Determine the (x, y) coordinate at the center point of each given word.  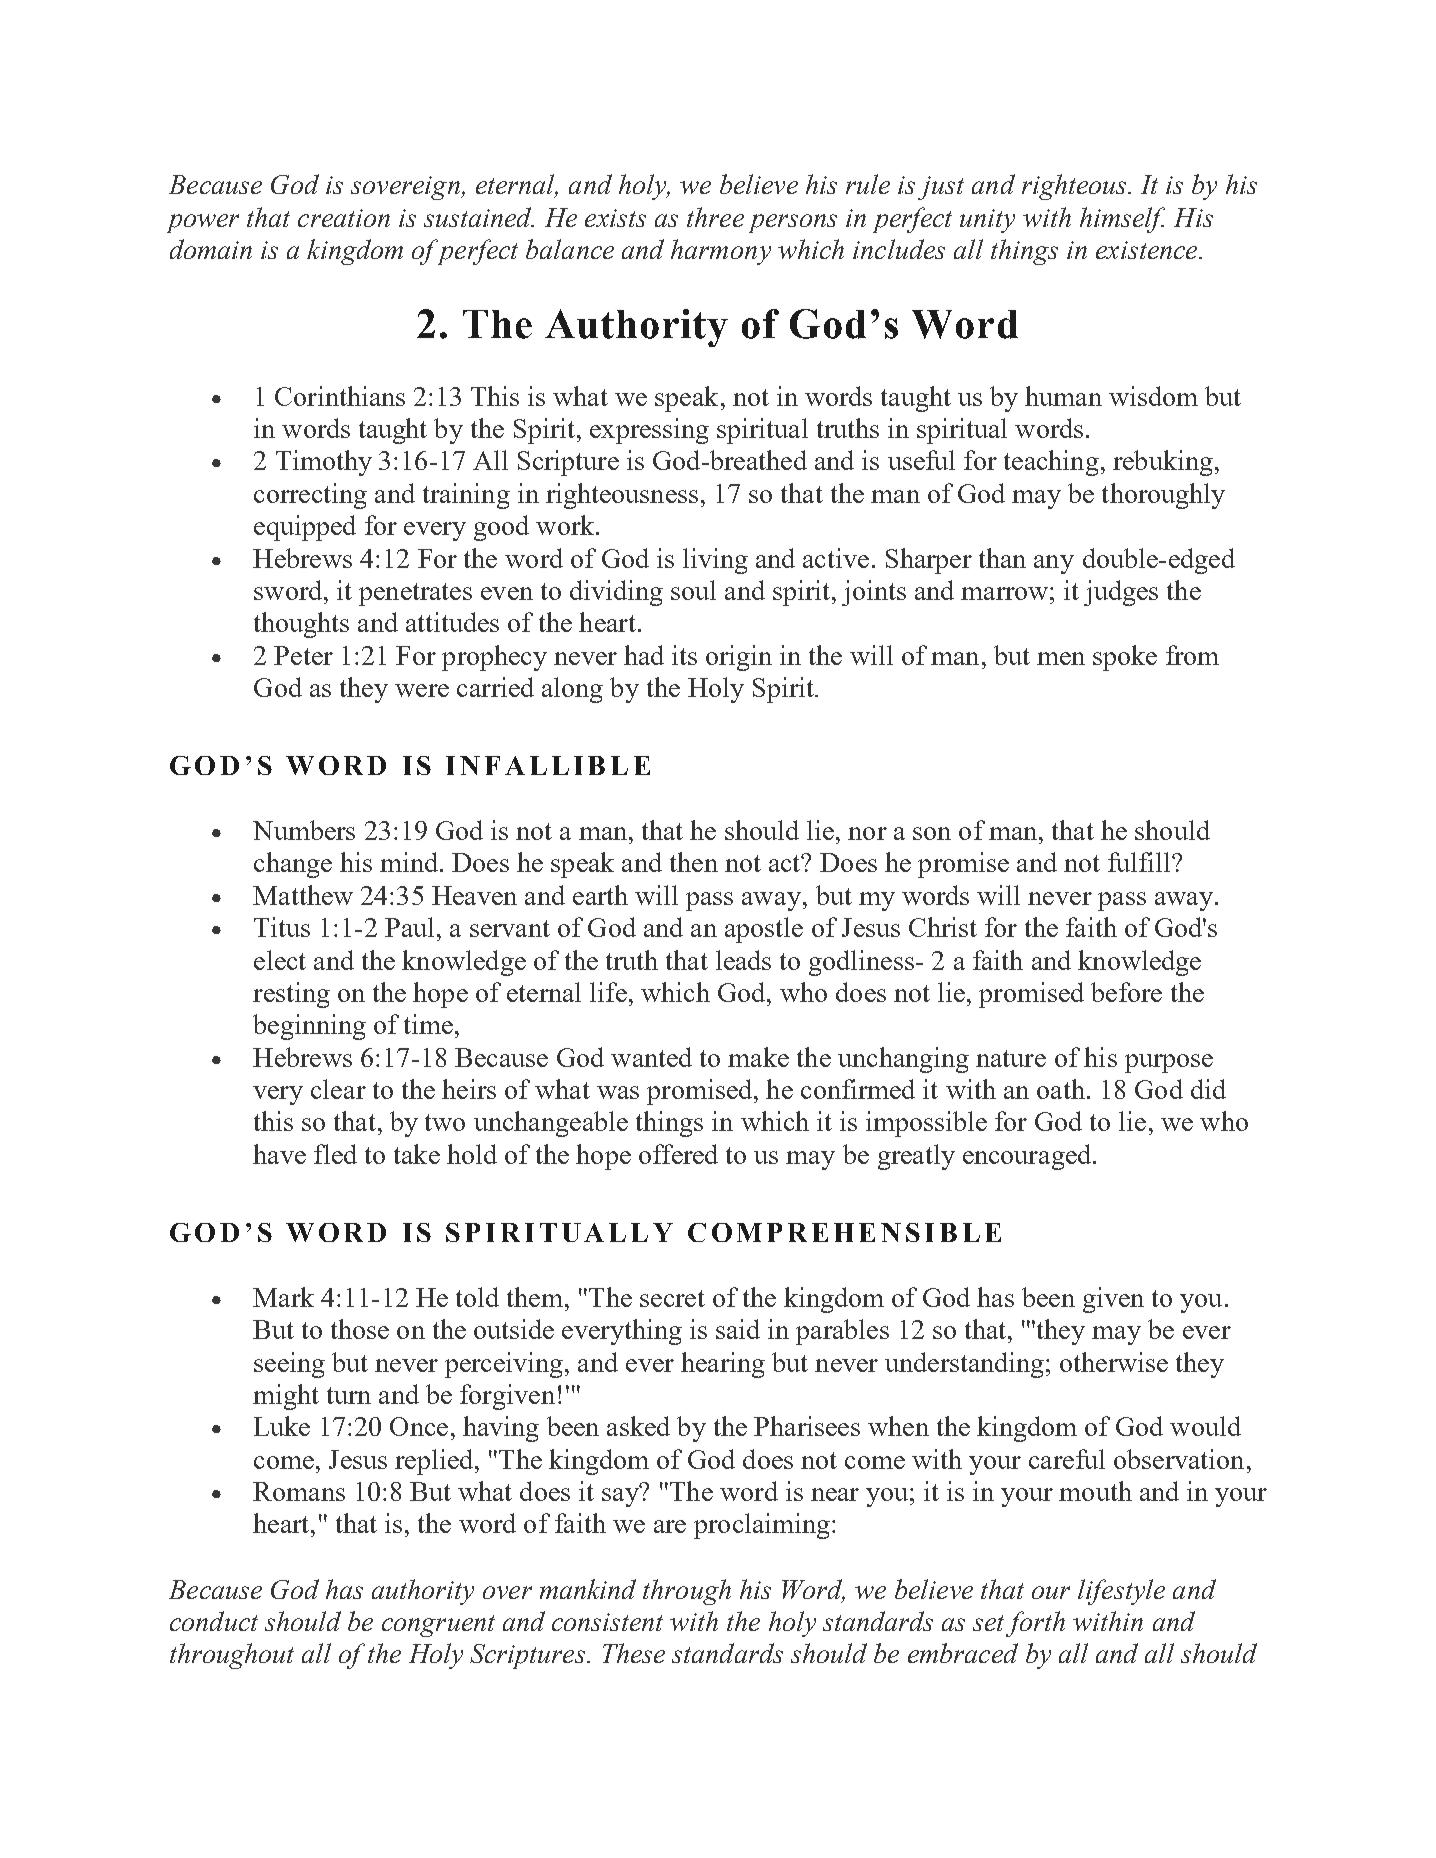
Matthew (303, 895)
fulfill (1140, 862)
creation (344, 218)
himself (1122, 220)
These (634, 1653)
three (715, 217)
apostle (764, 930)
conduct (214, 1621)
